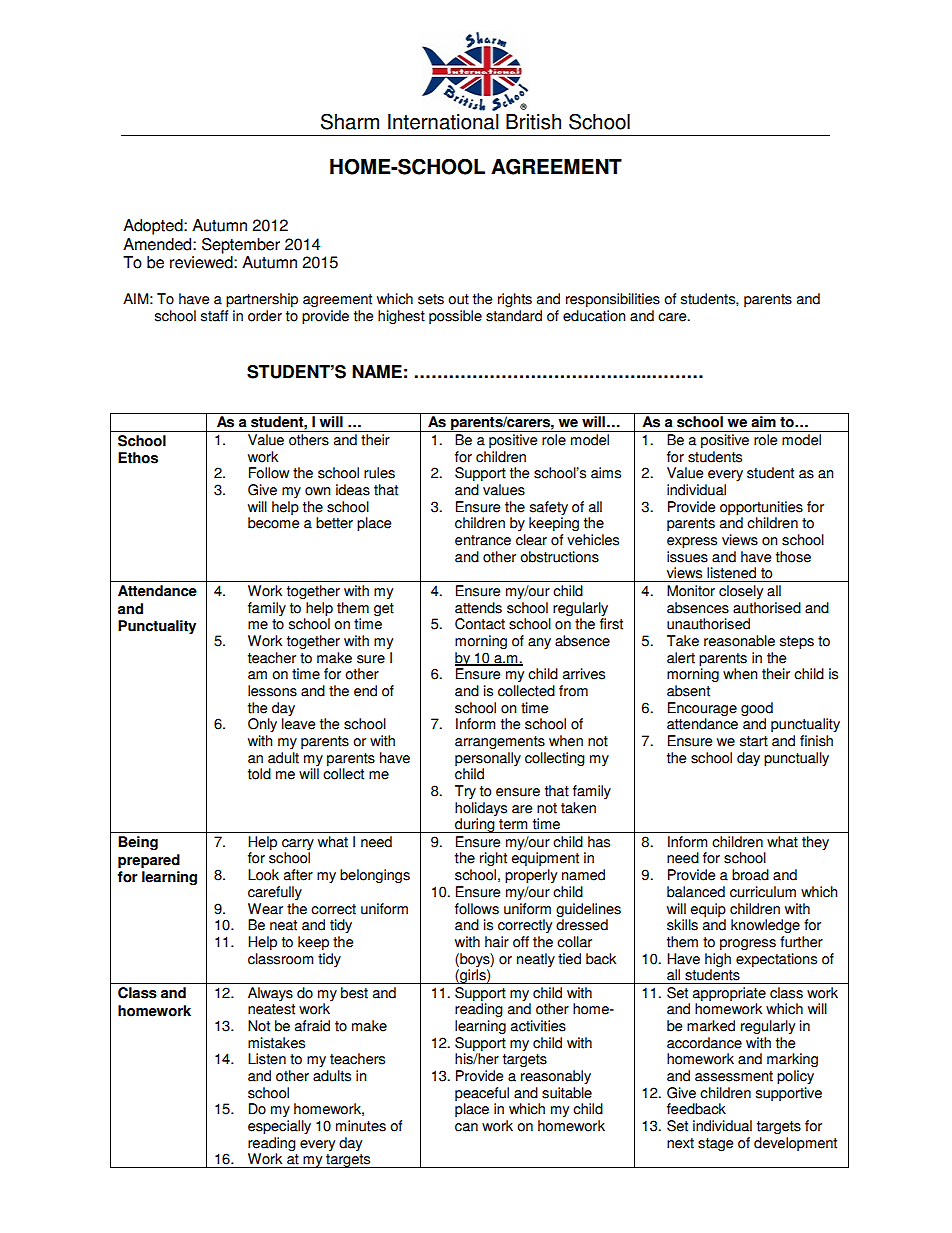  What do you see at coordinates (259, 774) in the image?
I see `told` at bounding box center [259, 774].
